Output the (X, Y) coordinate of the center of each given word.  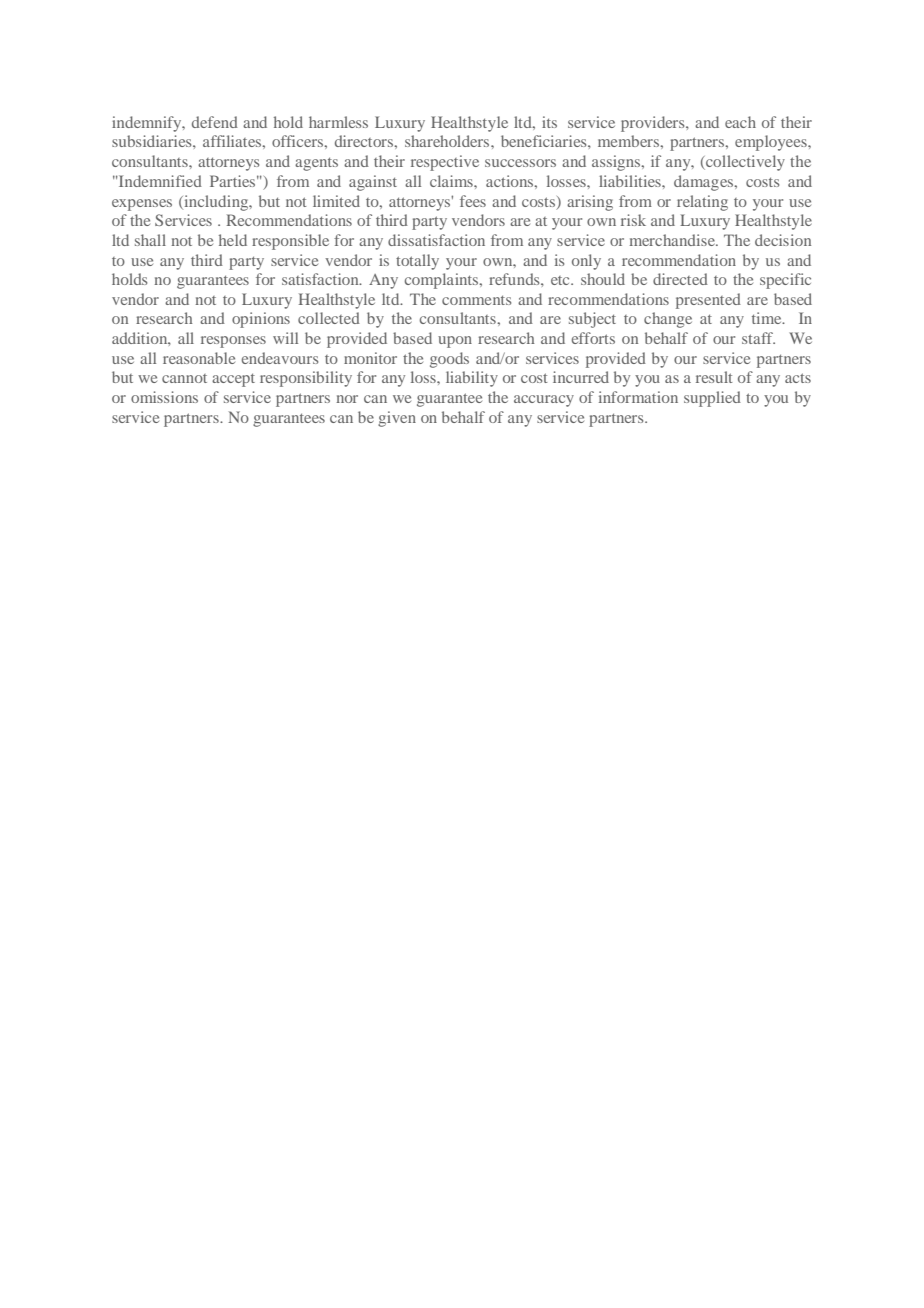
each (740, 122)
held (233, 240)
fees (473, 201)
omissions (164, 397)
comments (476, 300)
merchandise (673, 240)
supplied (712, 399)
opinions (261, 320)
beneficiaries (545, 141)
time (768, 318)
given (397, 419)
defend (215, 122)
